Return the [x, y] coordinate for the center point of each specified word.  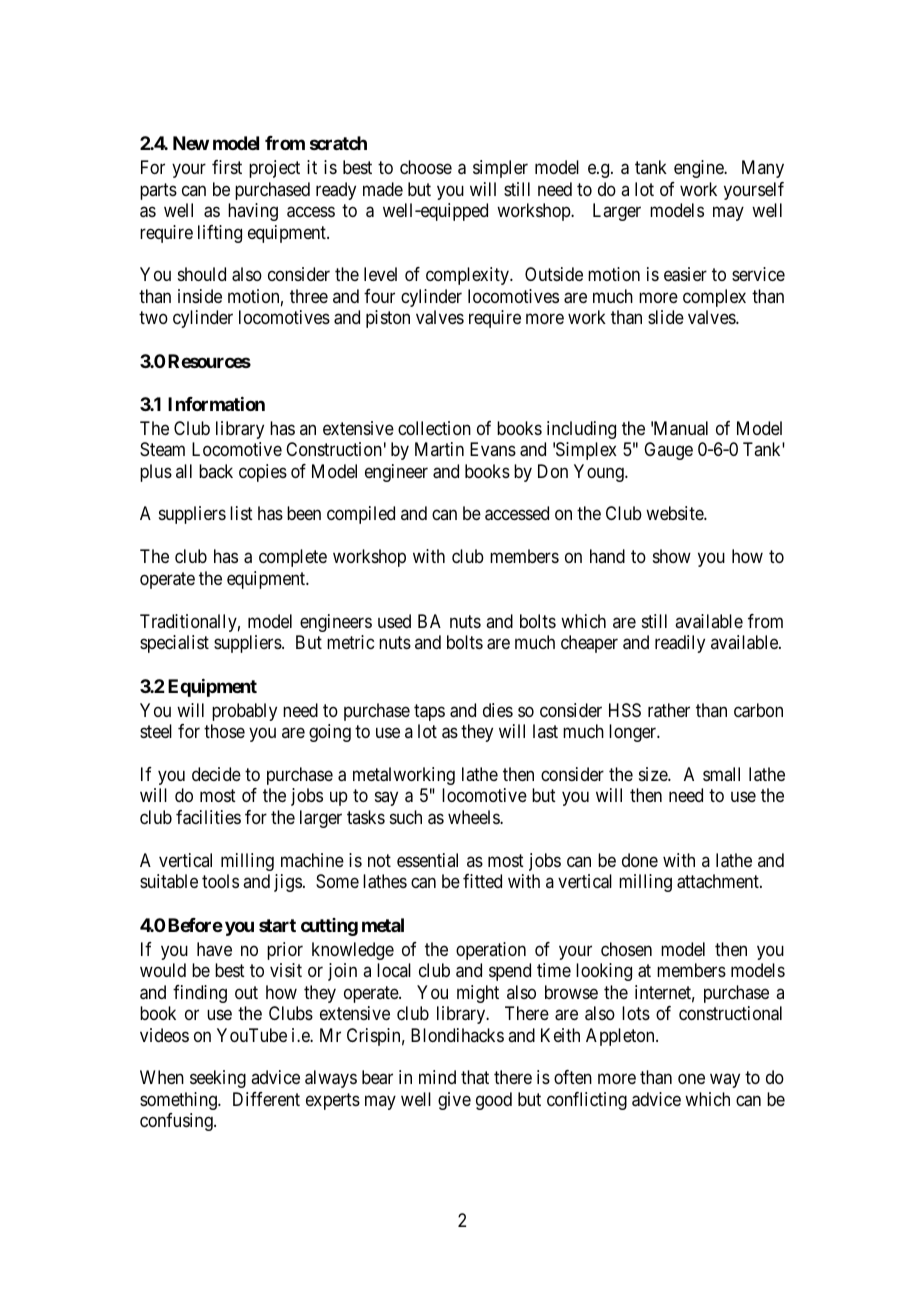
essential [427, 860]
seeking [218, 1079]
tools [220, 881]
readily [680, 644]
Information [216, 404]
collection [434, 428]
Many [763, 169]
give [454, 1101]
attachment [719, 881]
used [394, 621]
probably [244, 712]
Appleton [621, 1037]
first [227, 167]
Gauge [668, 451]
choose [426, 167]
